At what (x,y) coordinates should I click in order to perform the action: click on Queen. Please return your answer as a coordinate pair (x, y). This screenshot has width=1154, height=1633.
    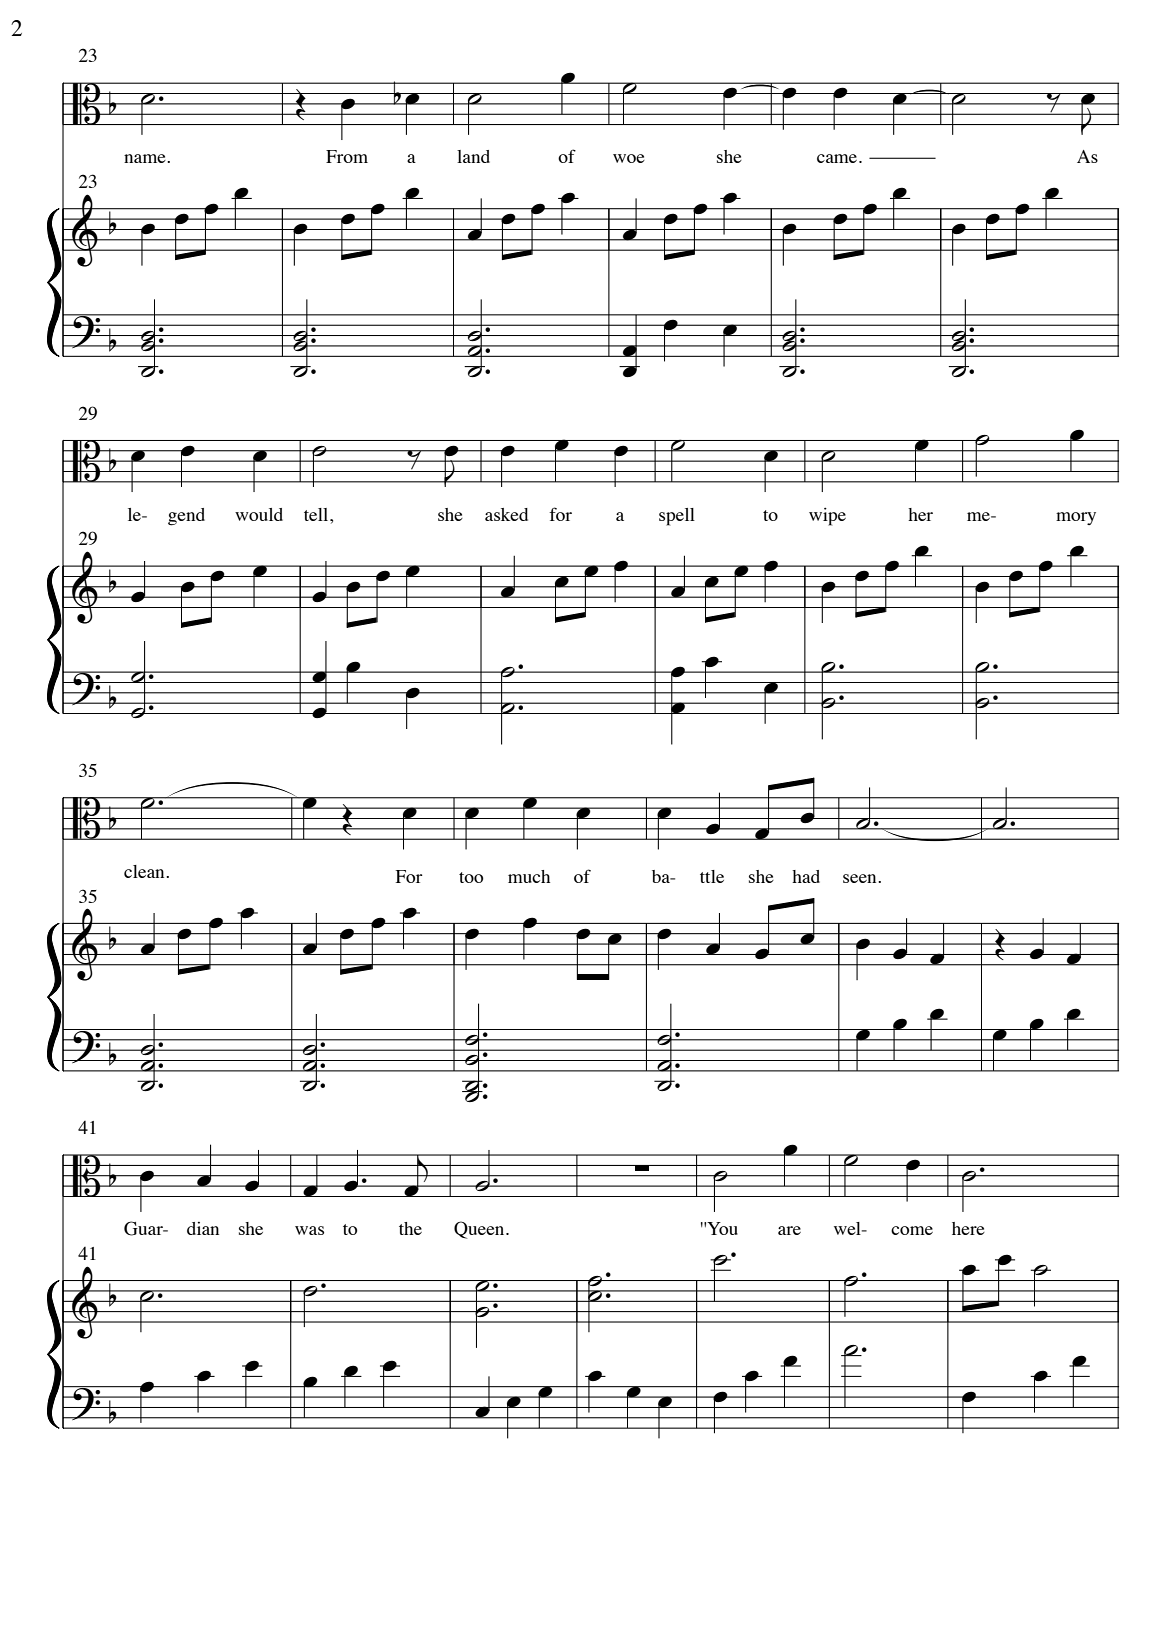
    Looking at the image, I should click on (480, 1230).
